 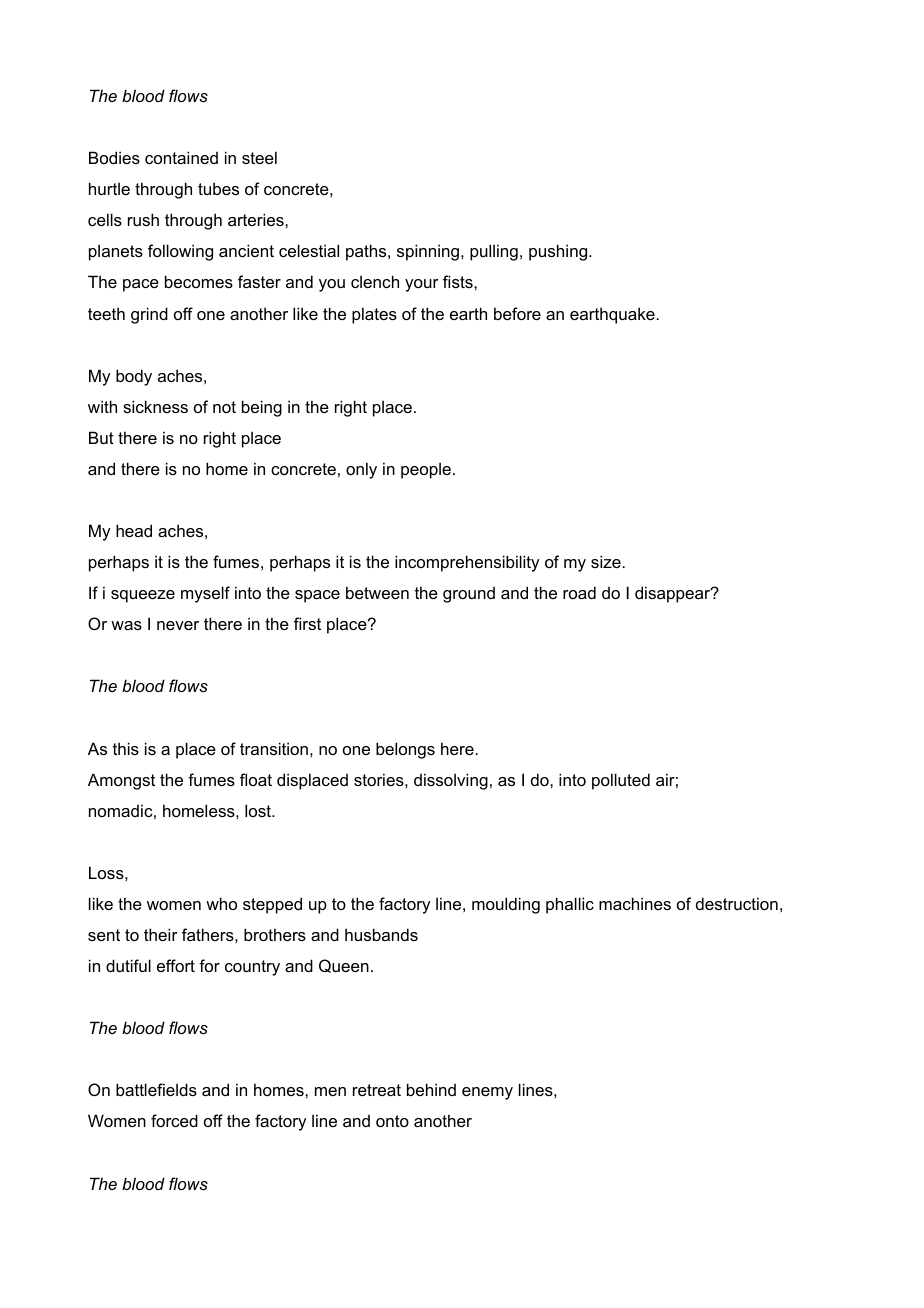 What do you see at coordinates (181, 157) in the image?
I see `contained` at bounding box center [181, 157].
